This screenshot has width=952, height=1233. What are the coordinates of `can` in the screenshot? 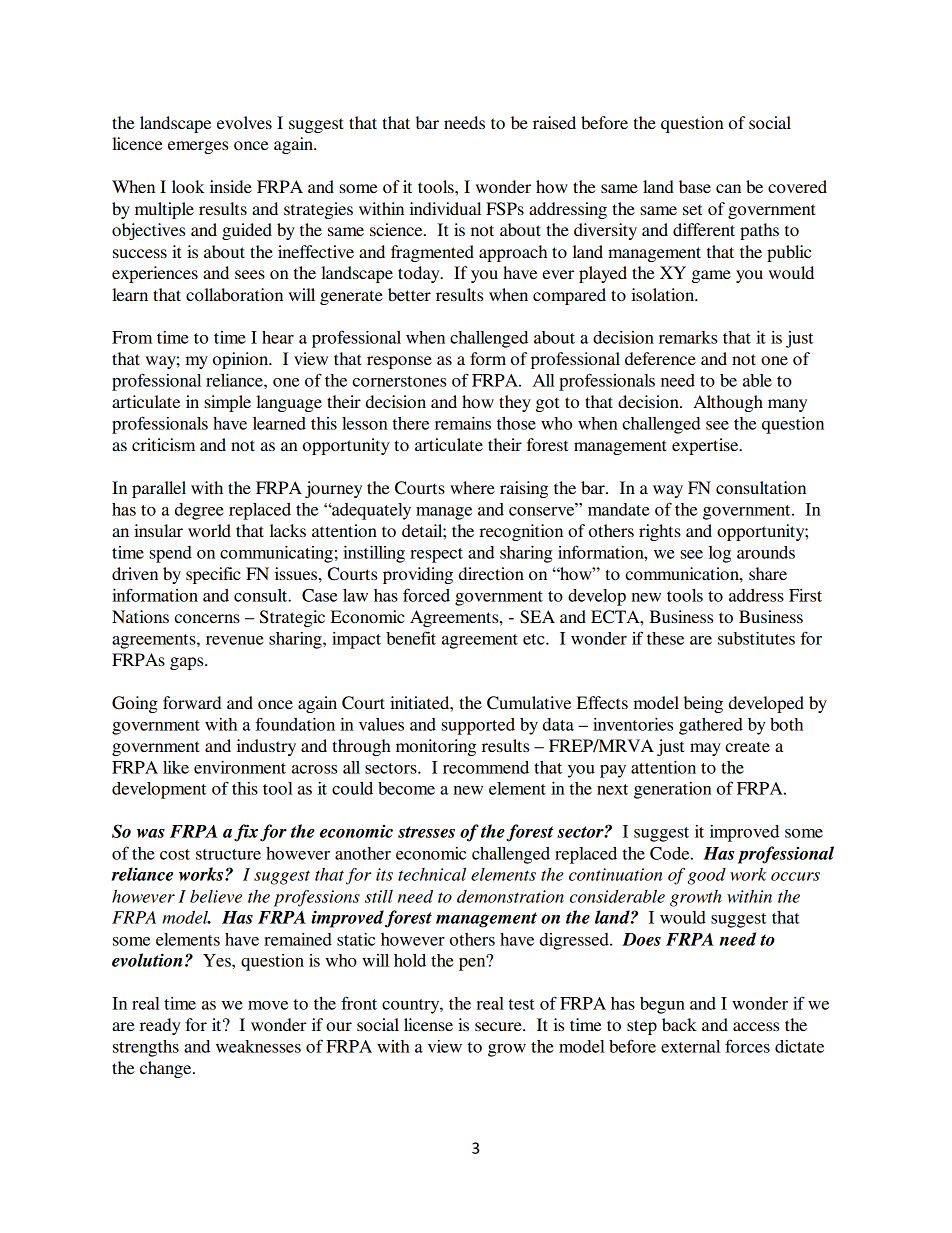 It's located at (728, 188).
